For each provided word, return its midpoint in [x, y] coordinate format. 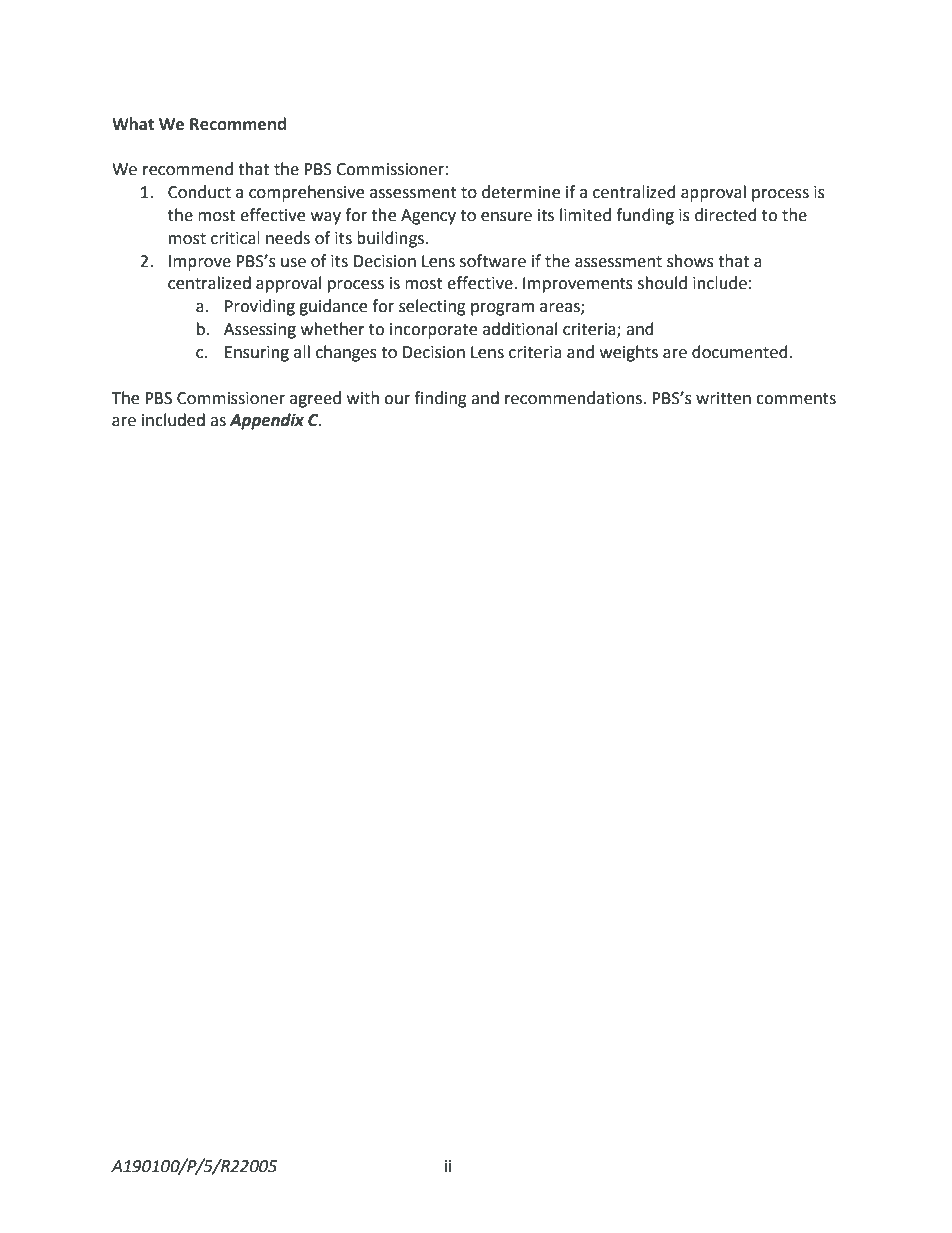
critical [235, 238]
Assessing [260, 331]
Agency [428, 217]
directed [726, 215]
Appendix [266, 421]
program [502, 309]
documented [741, 352]
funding [645, 216]
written [723, 398]
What [133, 124]
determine [521, 192]
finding [440, 399]
